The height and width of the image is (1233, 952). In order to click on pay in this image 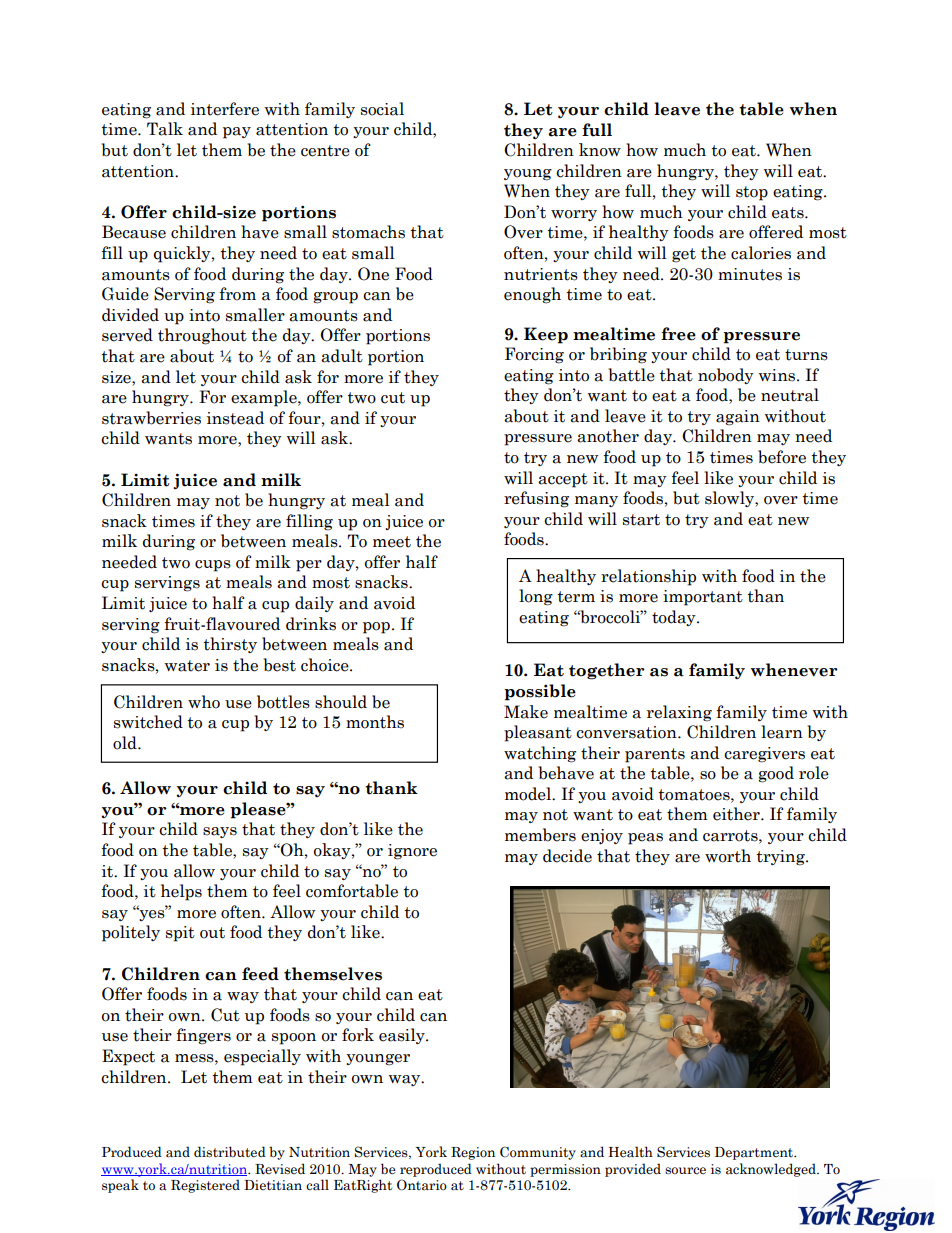, I will do `click(237, 133)`.
